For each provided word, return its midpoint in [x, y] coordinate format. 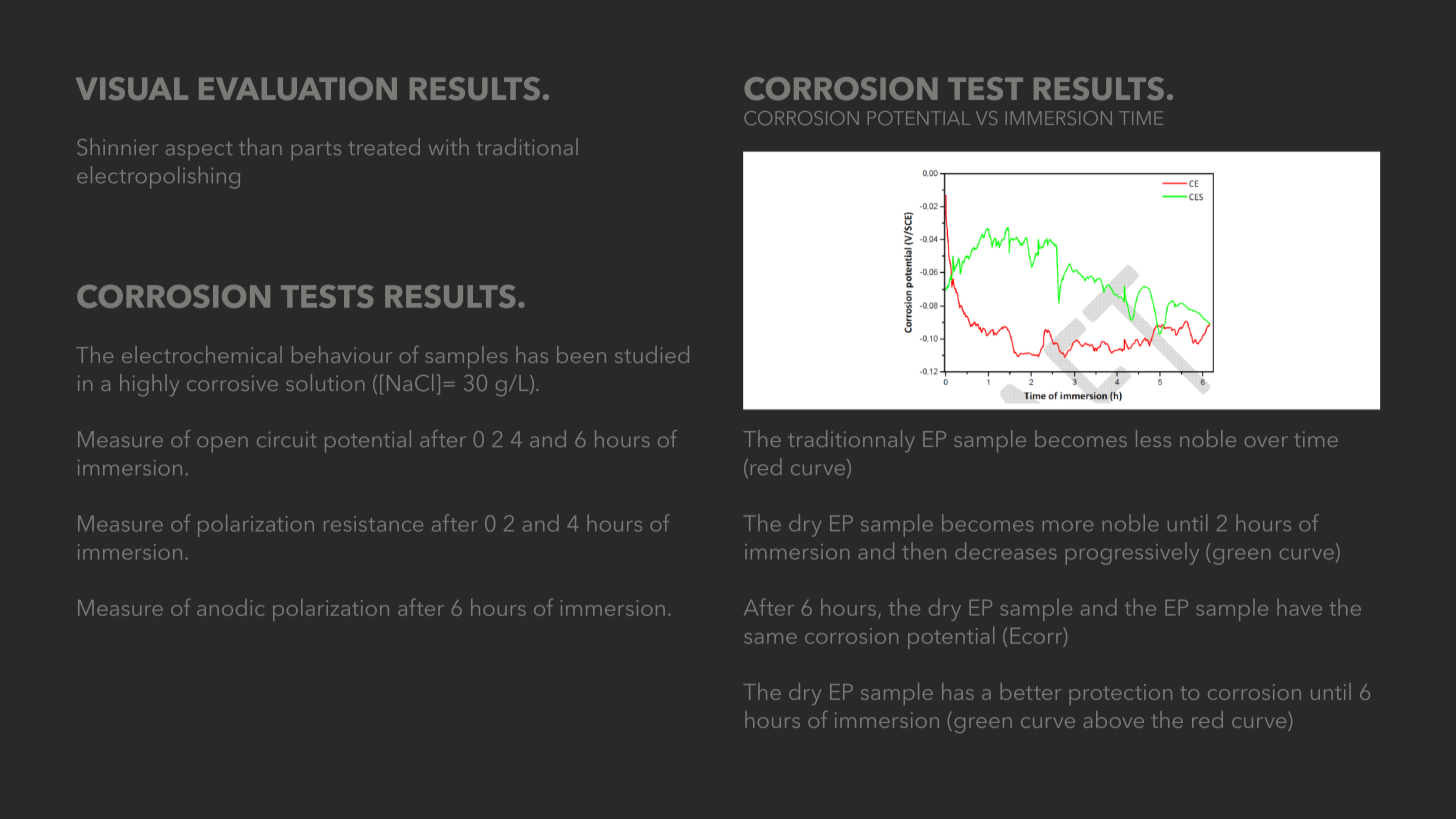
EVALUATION [298, 88]
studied [652, 354]
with [449, 146]
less [1153, 438]
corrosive [232, 383]
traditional [527, 146]
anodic [230, 607]
